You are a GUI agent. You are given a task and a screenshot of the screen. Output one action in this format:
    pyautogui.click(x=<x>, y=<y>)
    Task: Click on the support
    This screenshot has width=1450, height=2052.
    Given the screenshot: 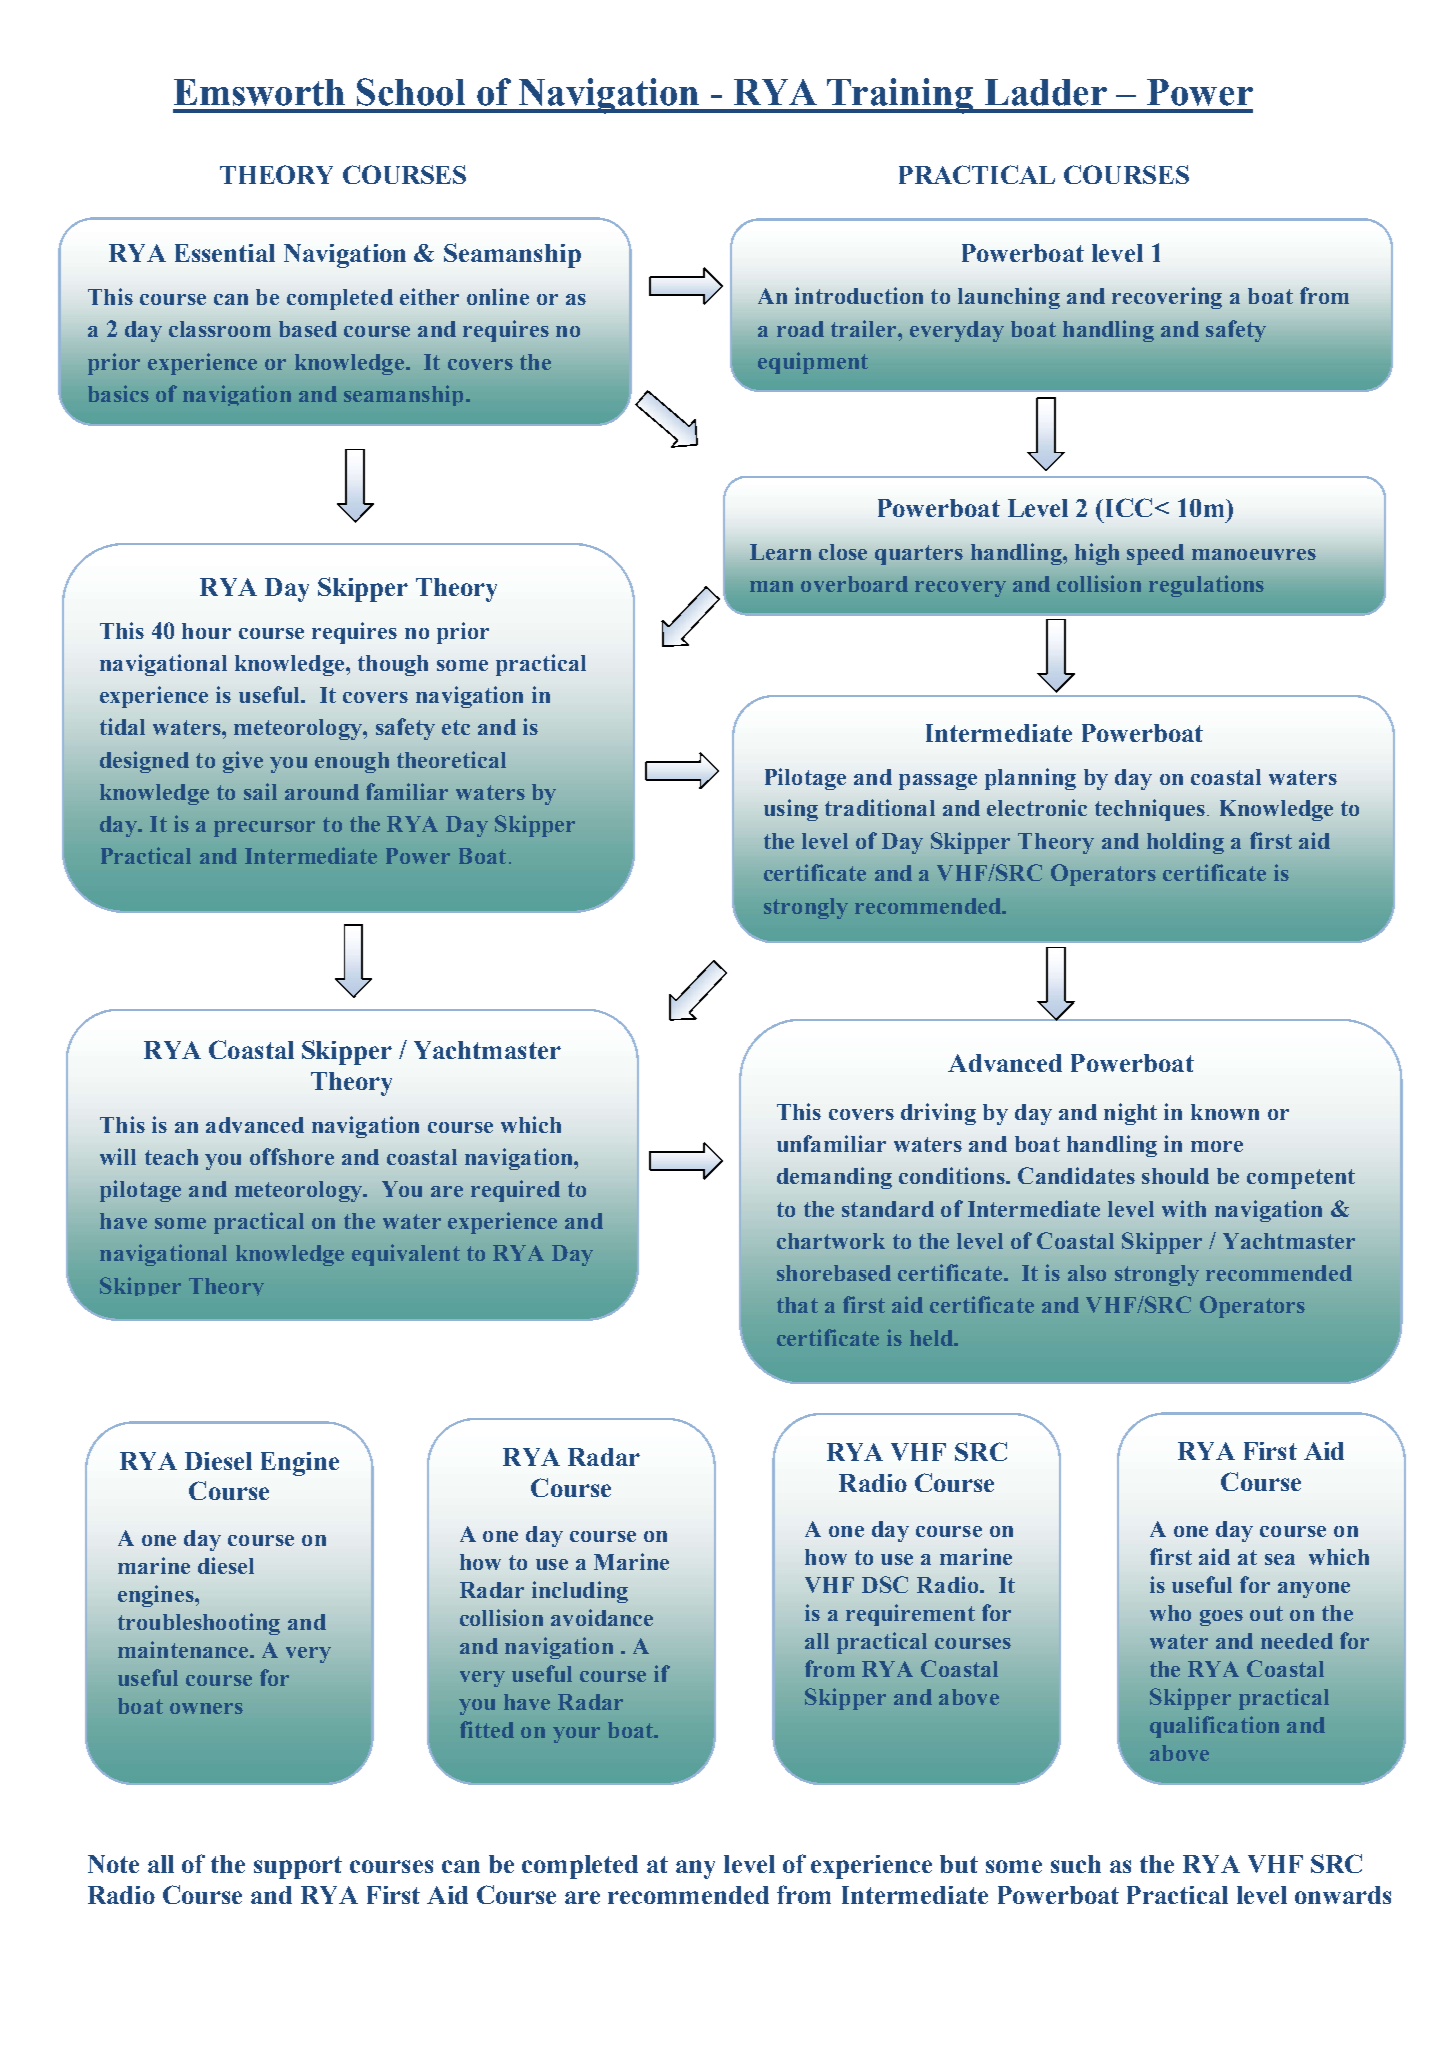 What is the action you would take?
    pyautogui.click(x=298, y=1867)
